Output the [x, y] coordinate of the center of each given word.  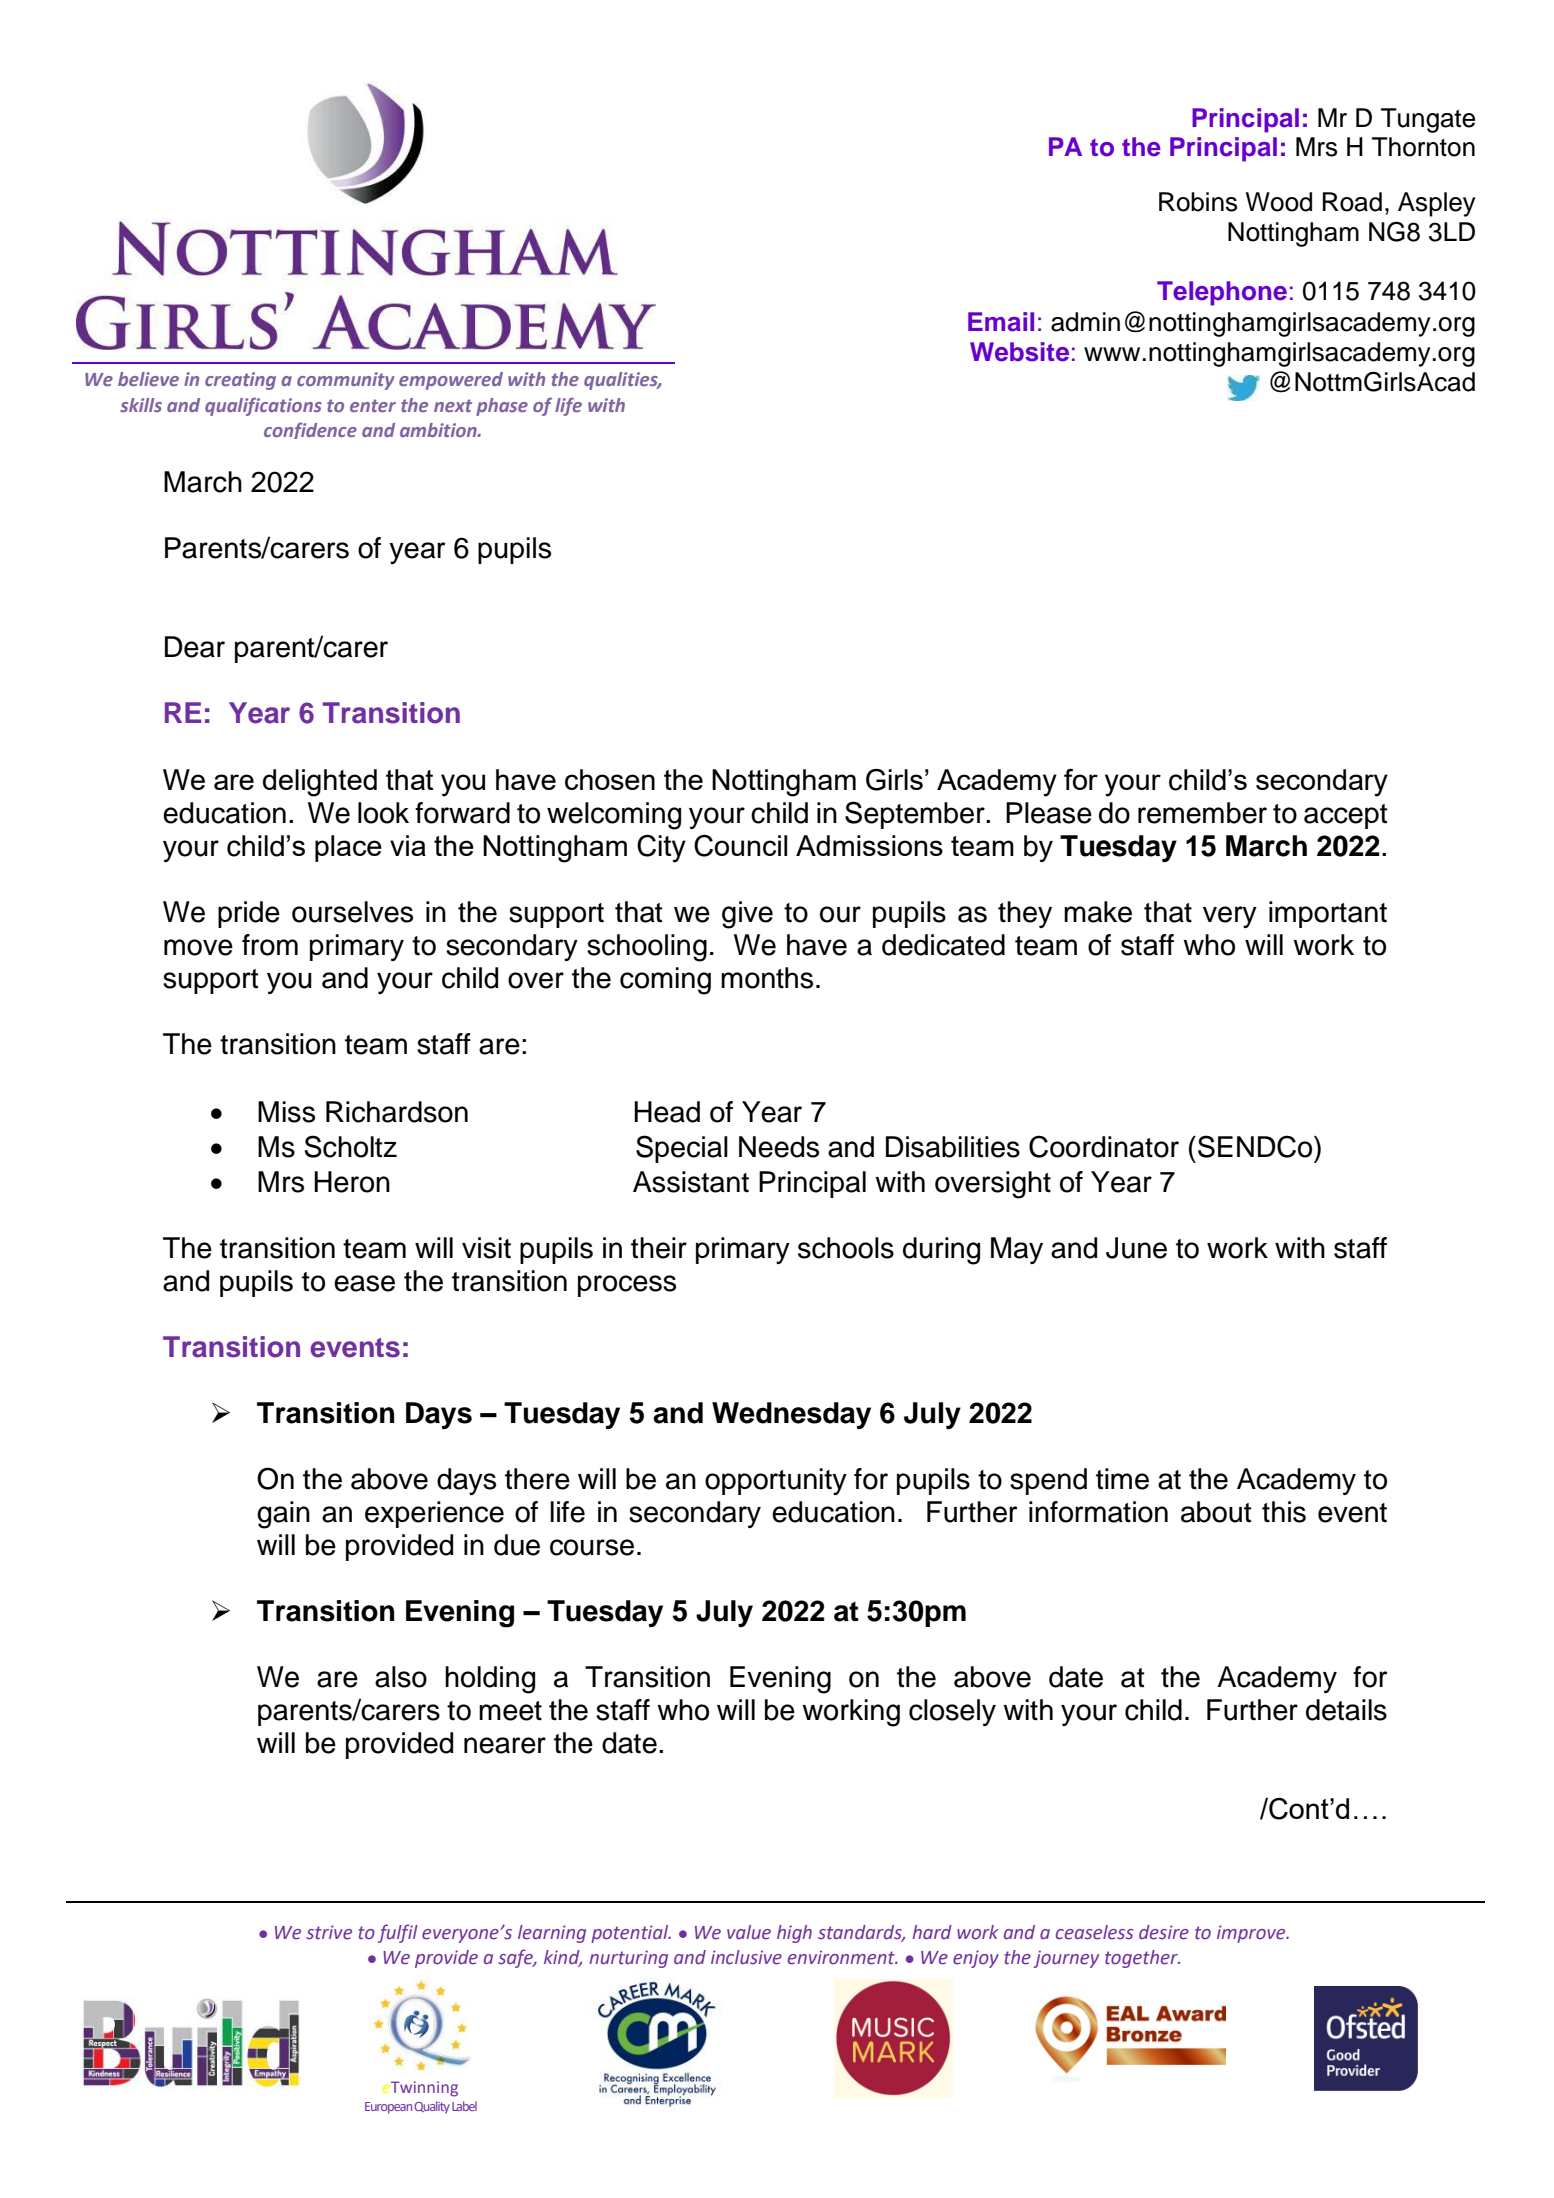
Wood [1279, 202]
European [388, 2108]
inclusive [746, 1957]
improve [1252, 1934]
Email [1001, 322]
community [346, 381]
